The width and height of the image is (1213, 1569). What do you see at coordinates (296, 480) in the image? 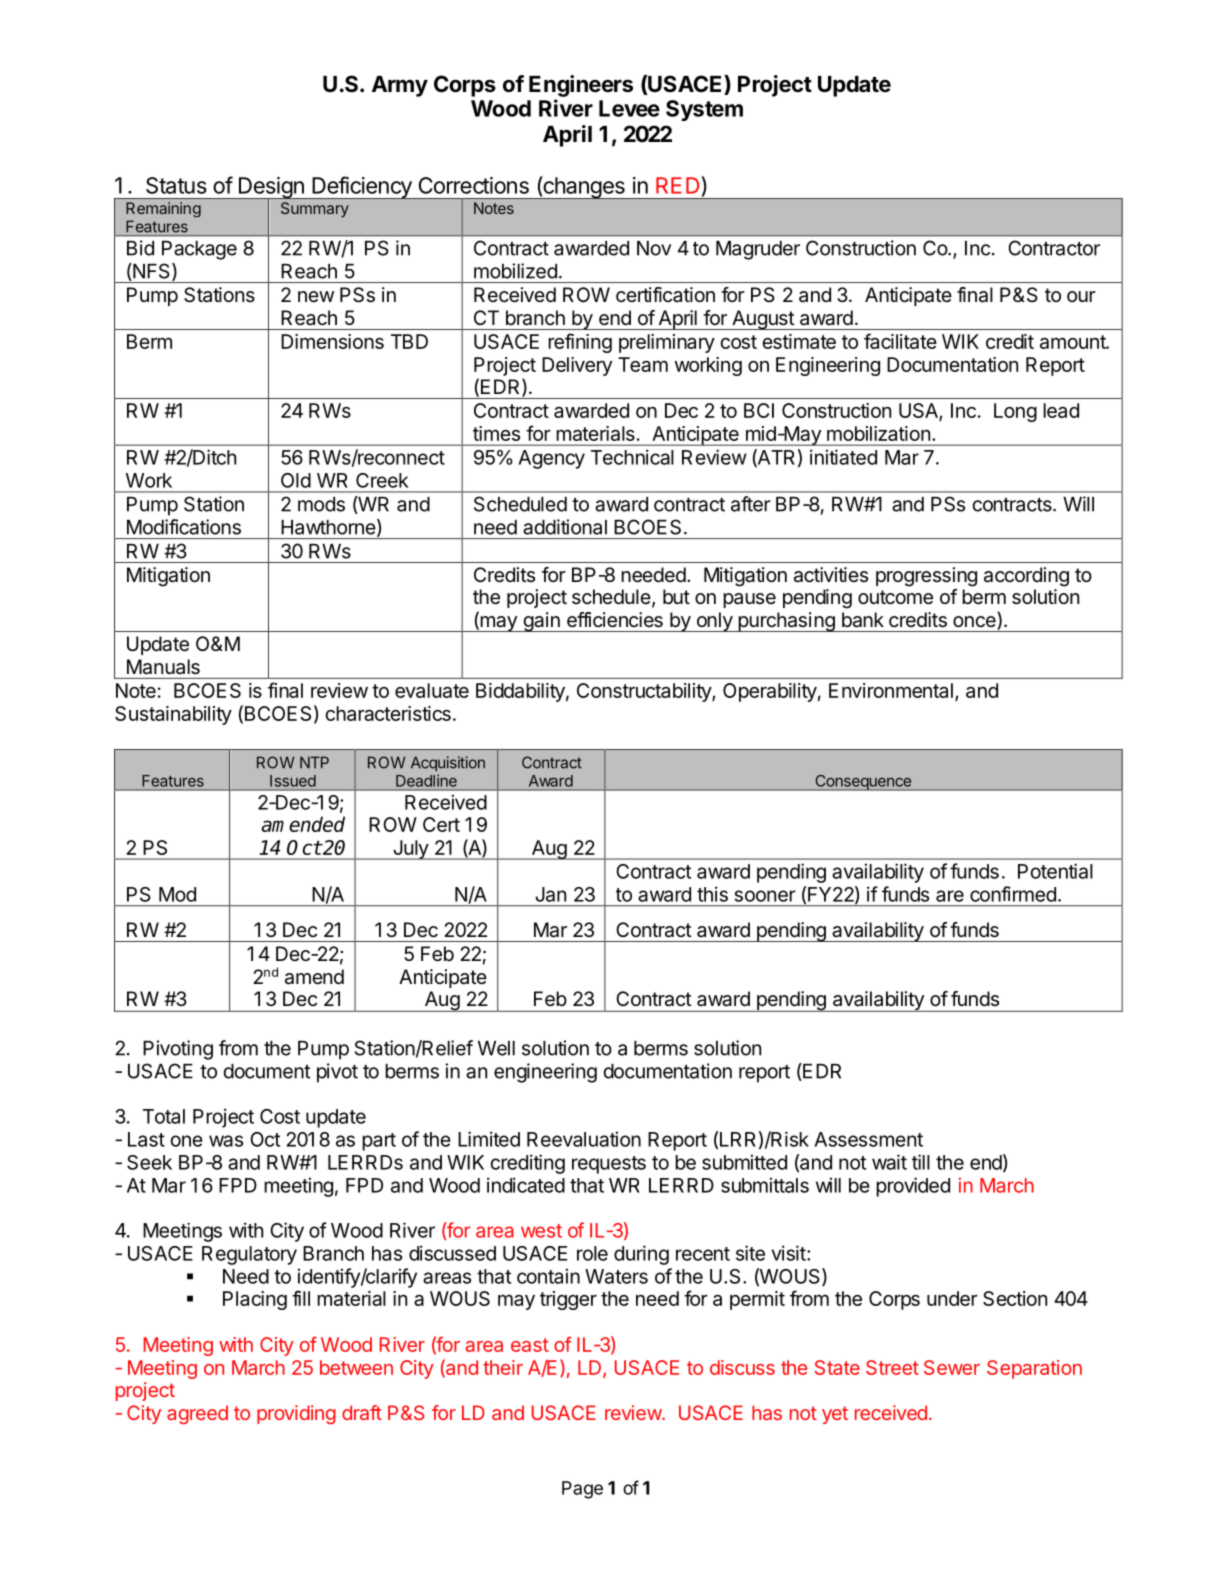
I see `Old` at bounding box center [296, 480].
